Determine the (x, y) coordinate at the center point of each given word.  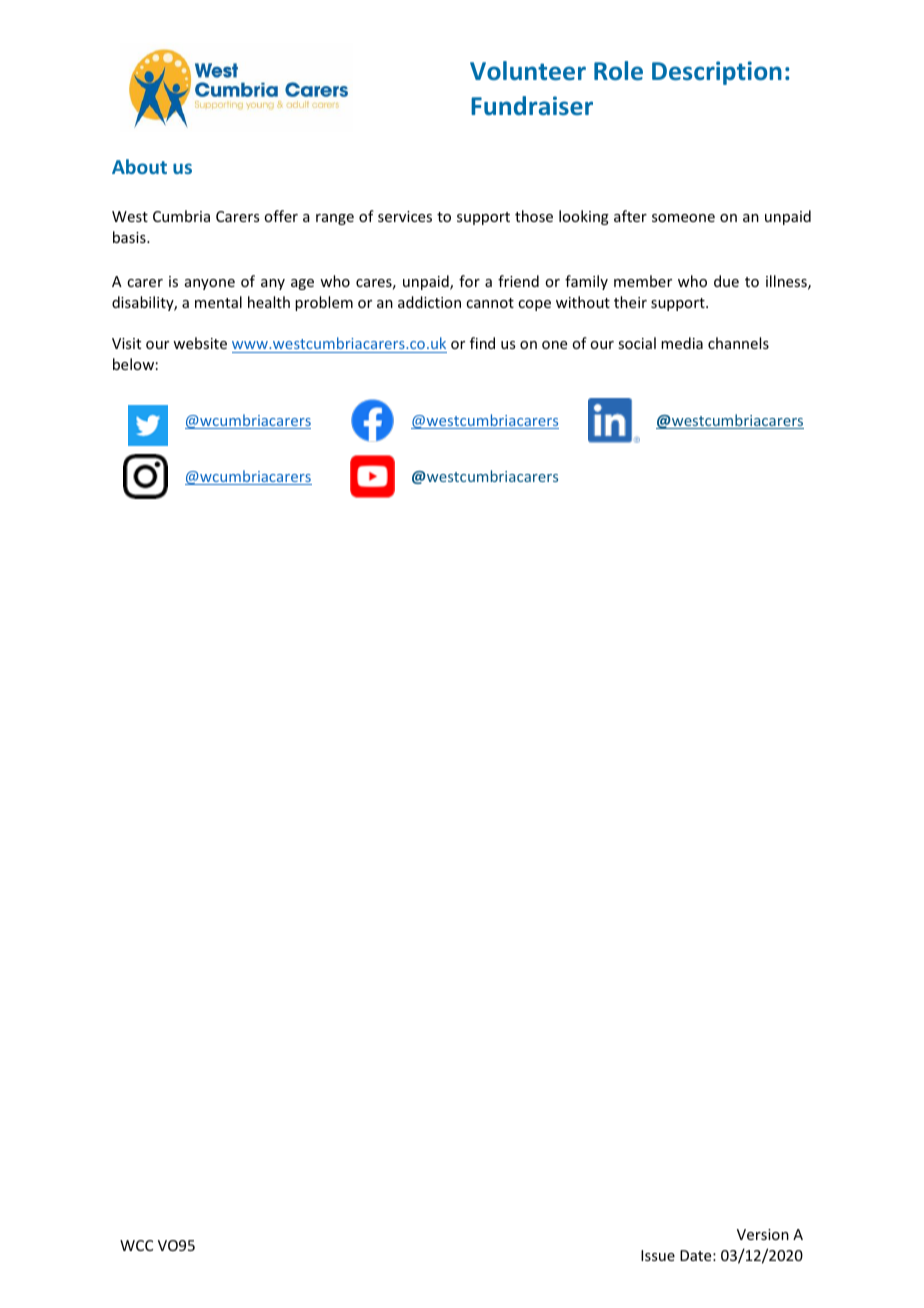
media (682, 343)
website (200, 343)
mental (218, 302)
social (637, 343)
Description (717, 73)
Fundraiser (532, 105)
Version (763, 1234)
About (139, 166)
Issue (658, 1255)
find (482, 343)
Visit (126, 343)
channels (738, 343)
